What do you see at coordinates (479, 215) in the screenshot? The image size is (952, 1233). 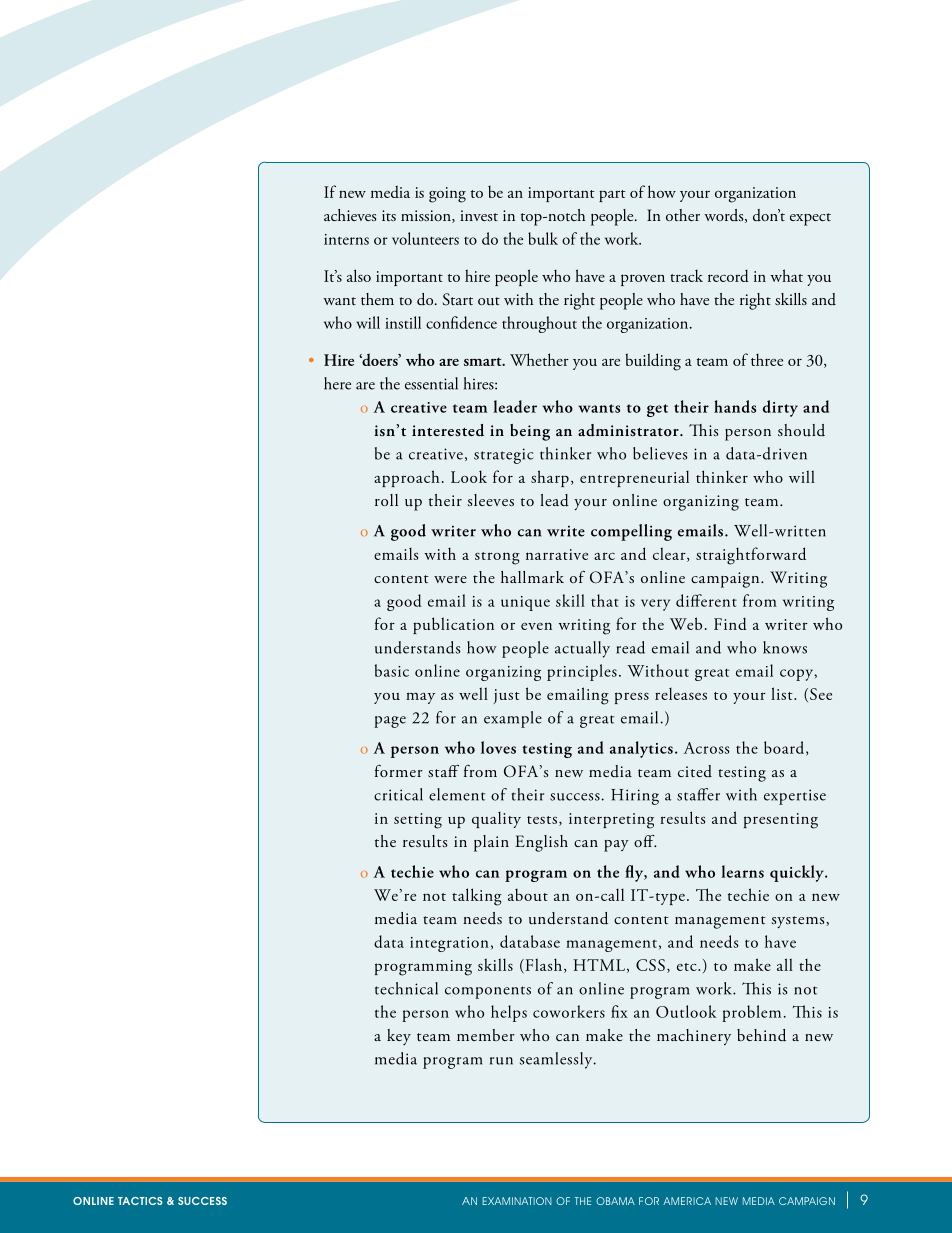 I see `invest` at bounding box center [479, 215].
